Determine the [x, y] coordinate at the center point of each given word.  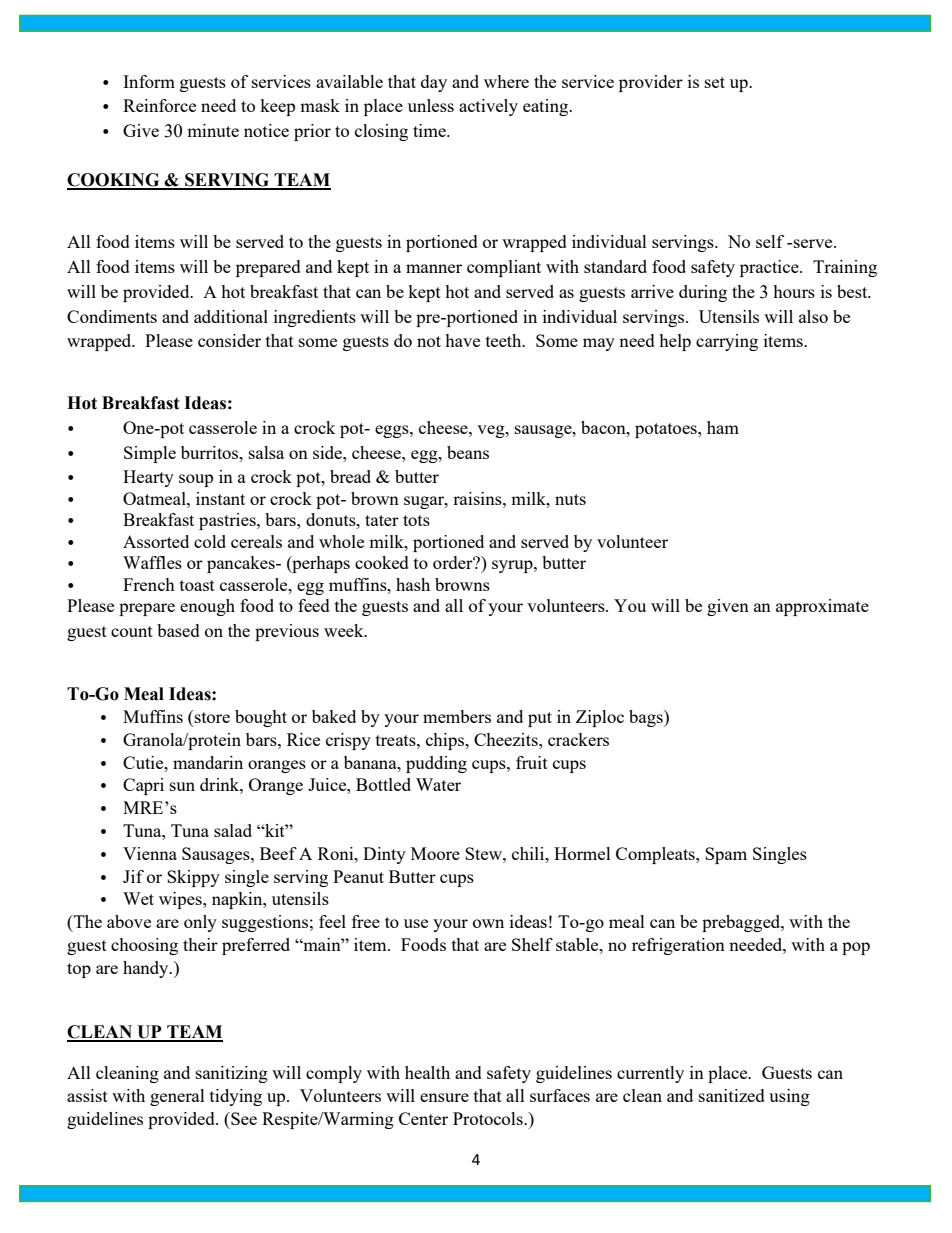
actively [488, 107]
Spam [726, 855]
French [149, 584]
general [177, 1097]
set [715, 82]
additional [231, 316]
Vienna [150, 853]
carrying [727, 342]
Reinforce [159, 105]
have [462, 340]
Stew [484, 853]
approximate [822, 607]
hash [413, 584]
